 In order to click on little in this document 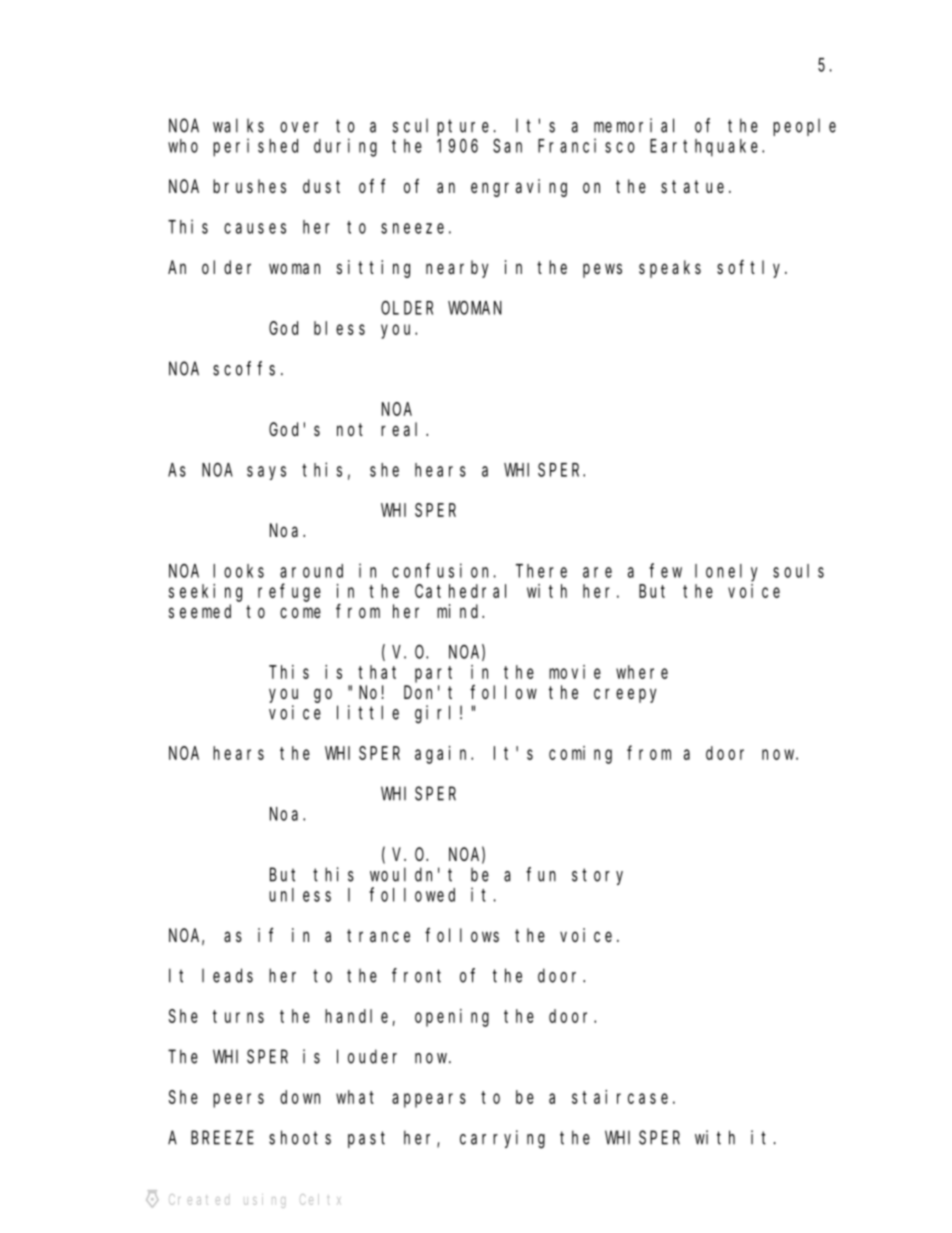, I will do `click(368, 712)`.
